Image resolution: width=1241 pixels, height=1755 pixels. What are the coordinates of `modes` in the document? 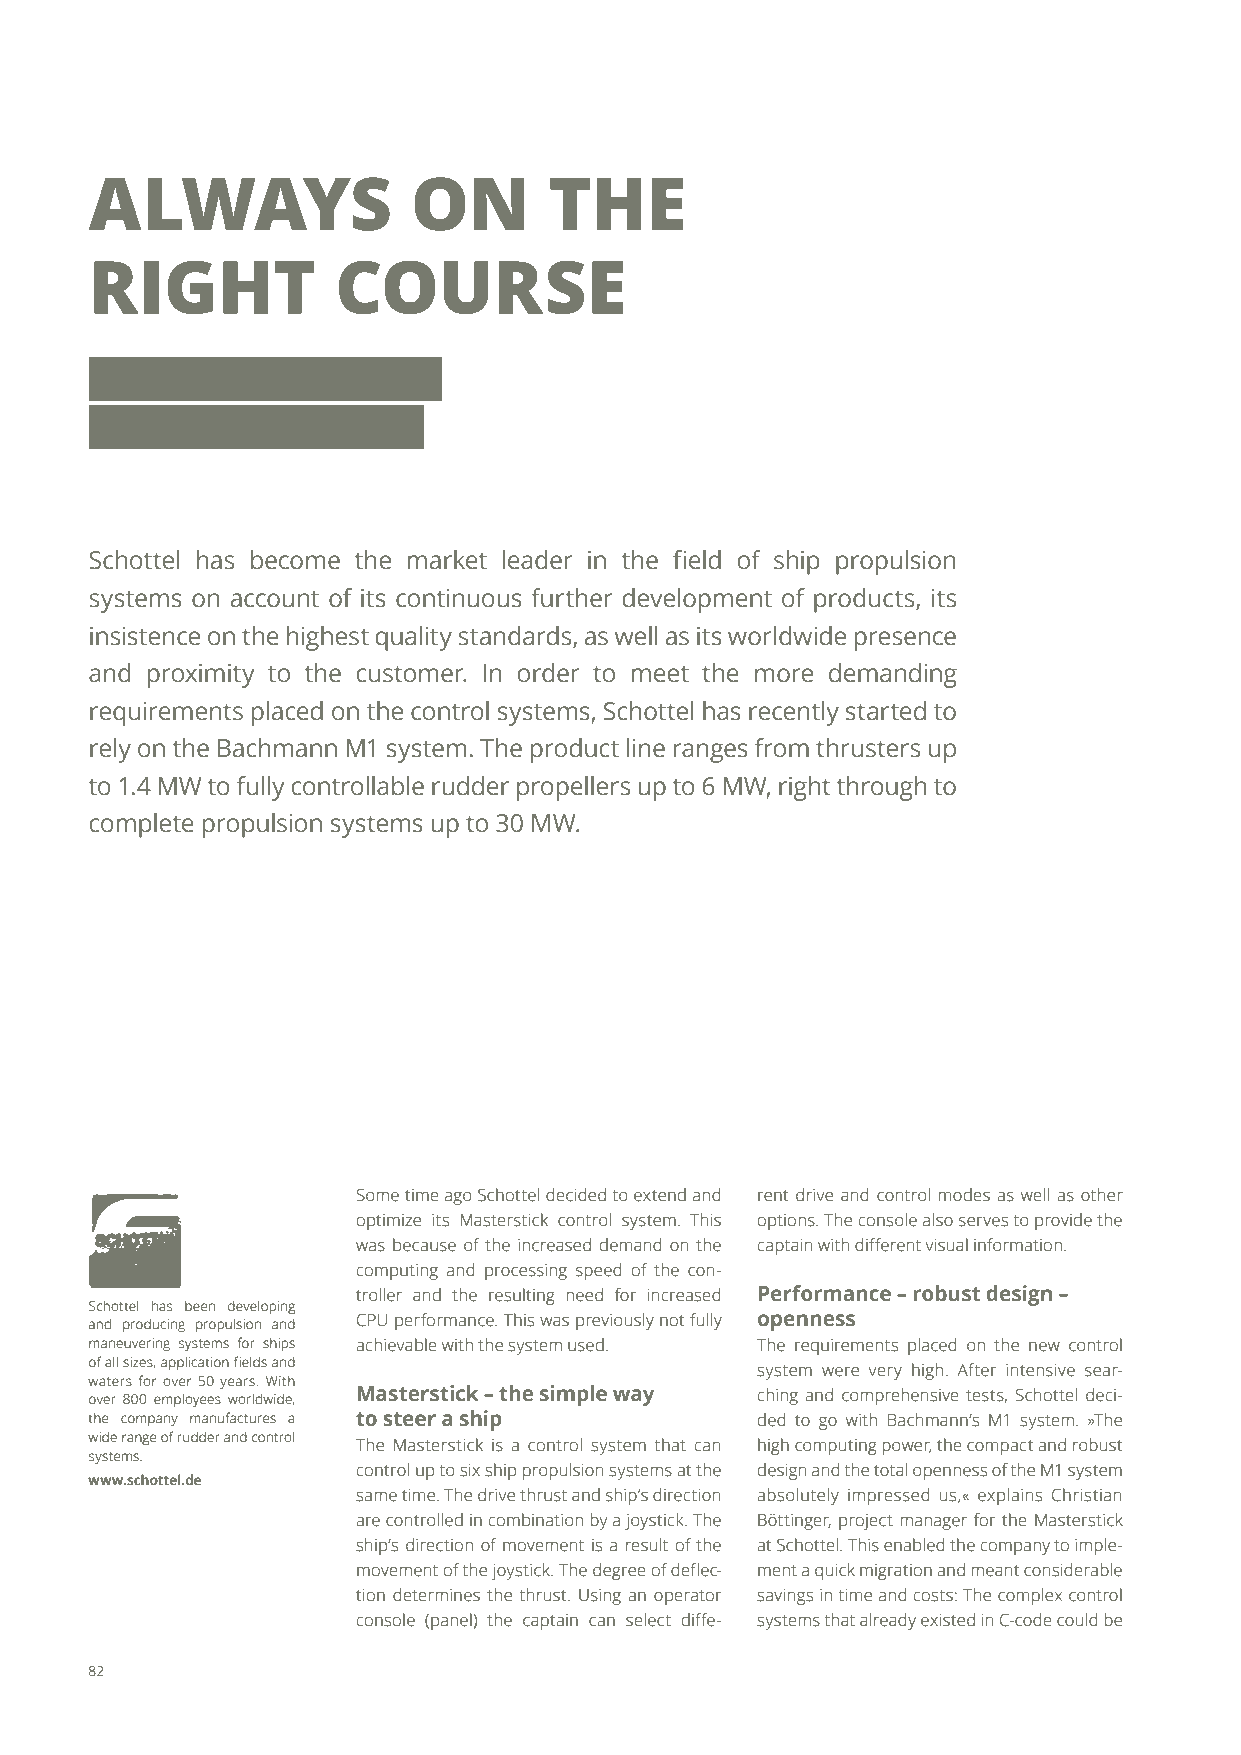 It's located at (964, 1195).
